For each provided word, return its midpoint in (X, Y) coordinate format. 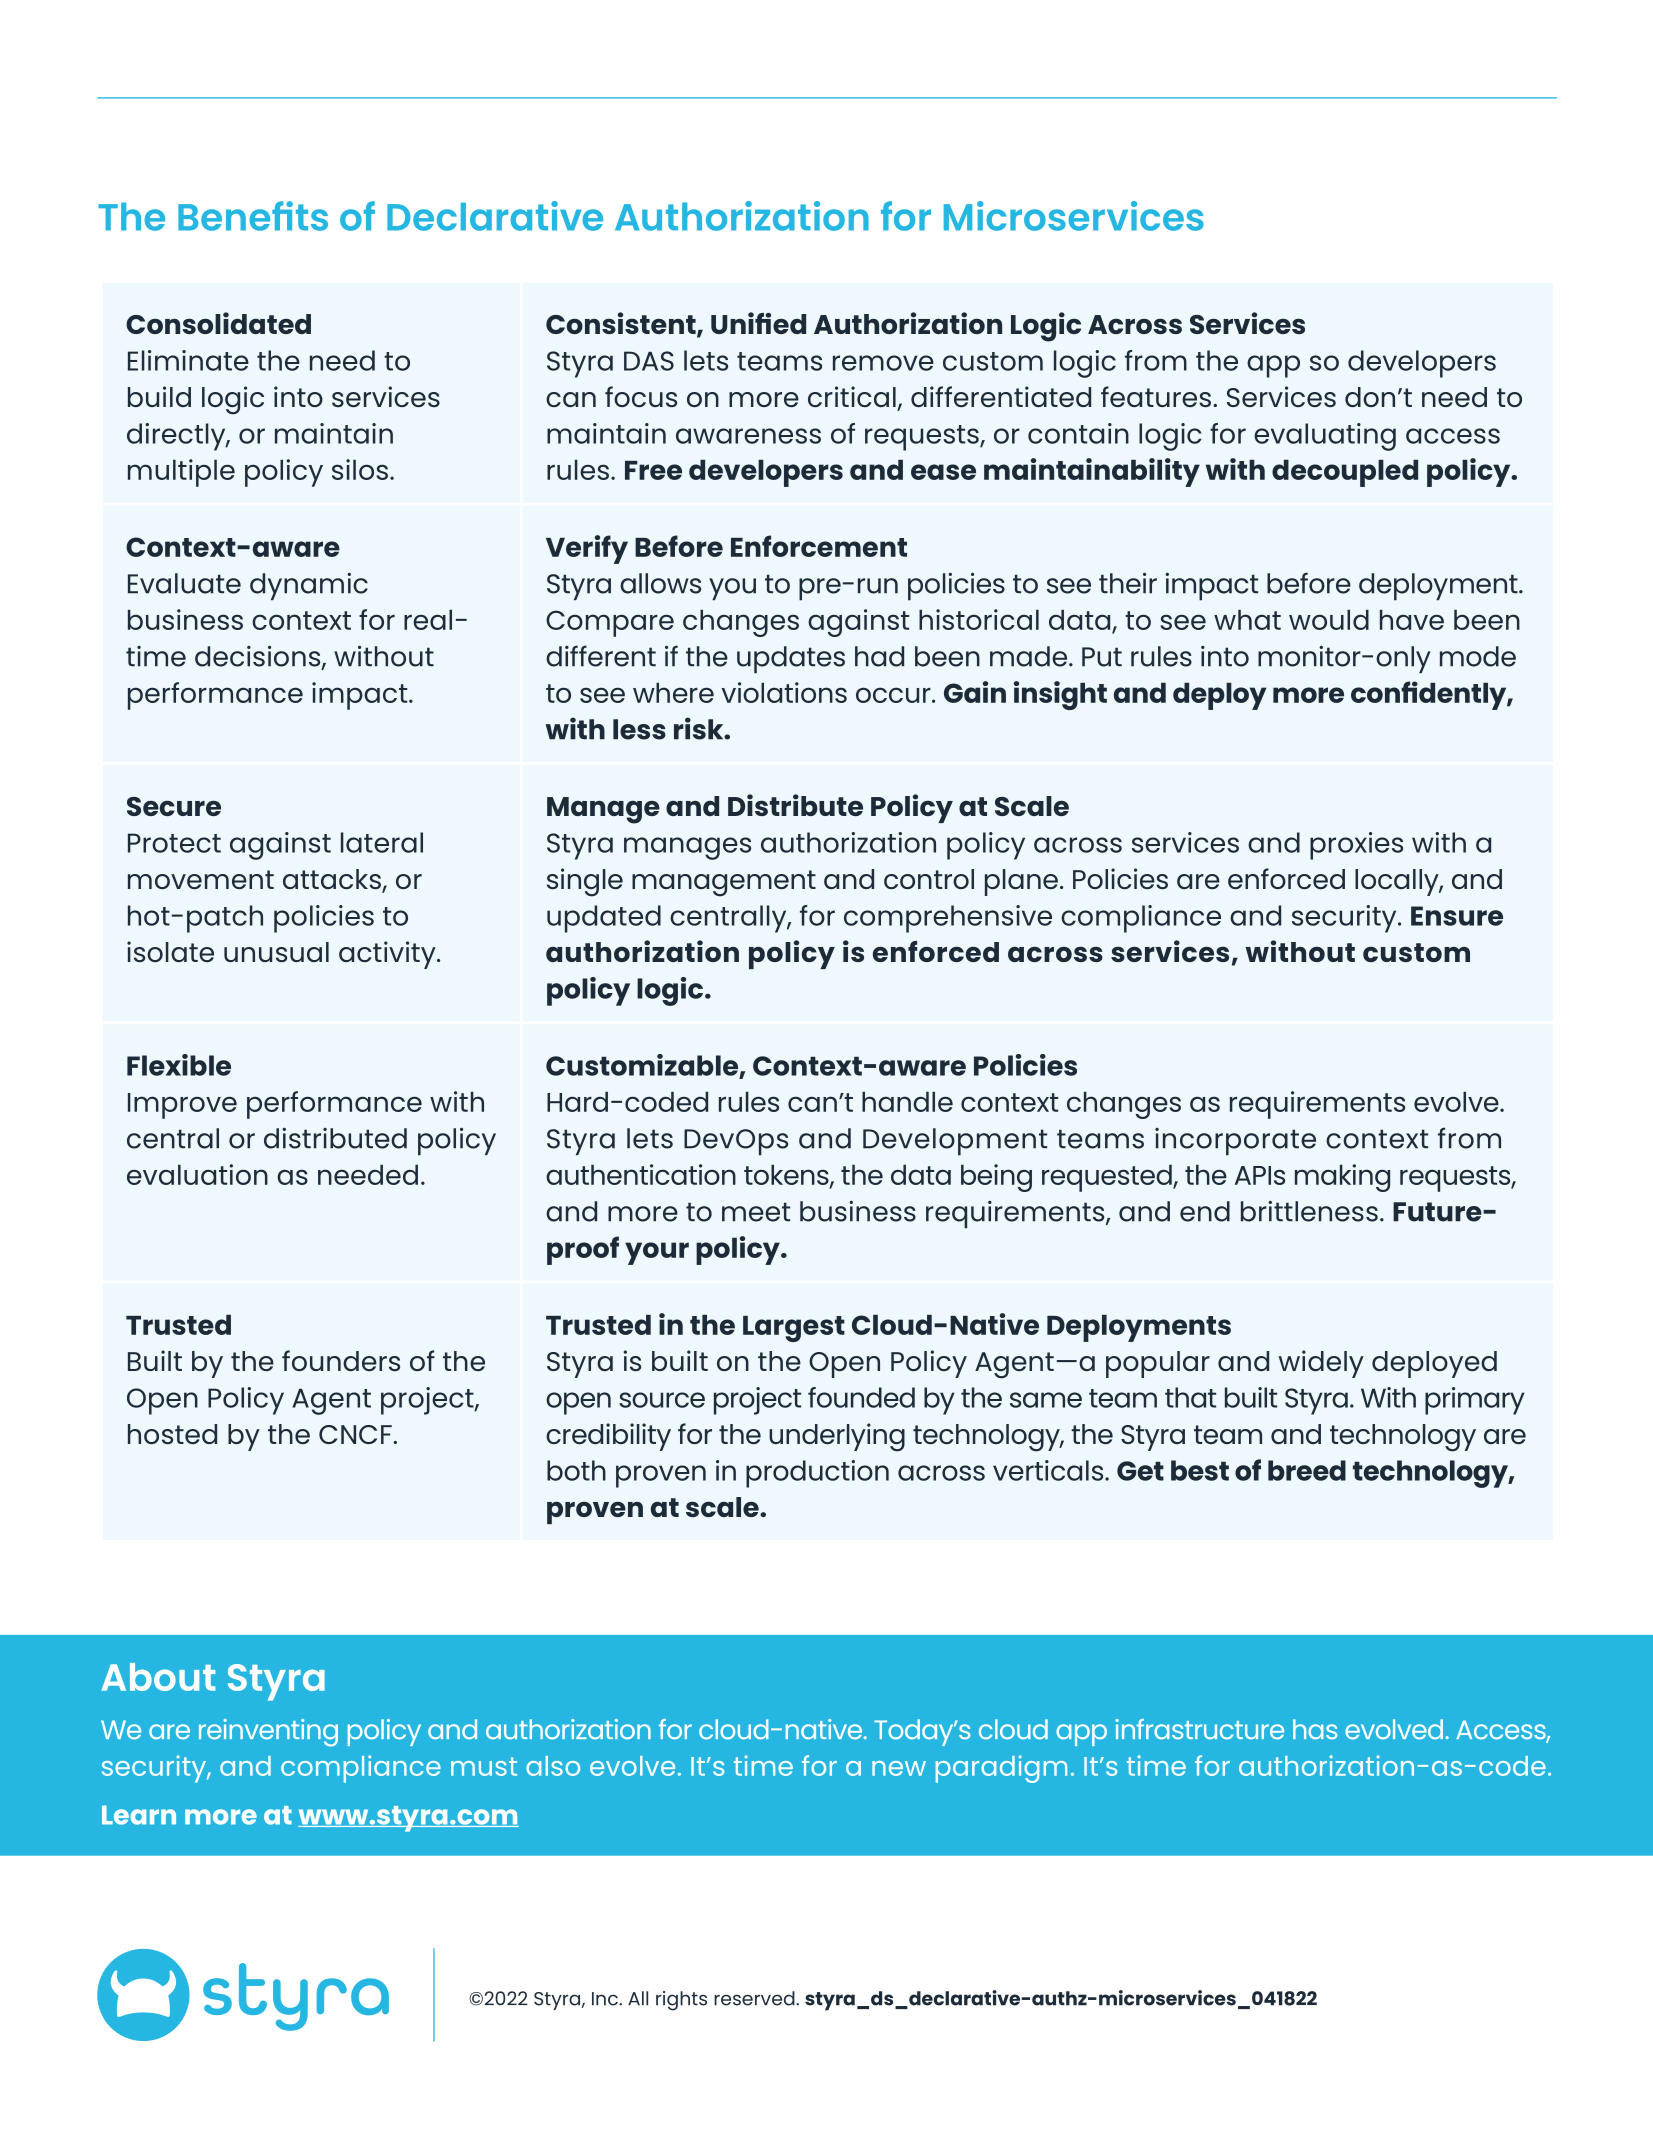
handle (907, 1102)
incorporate (1235, 1142)
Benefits (253, 216)
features (1157, 396)
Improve (182, 1106)
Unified (758, 323)
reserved (755, 1998)
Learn (139, 1815)
